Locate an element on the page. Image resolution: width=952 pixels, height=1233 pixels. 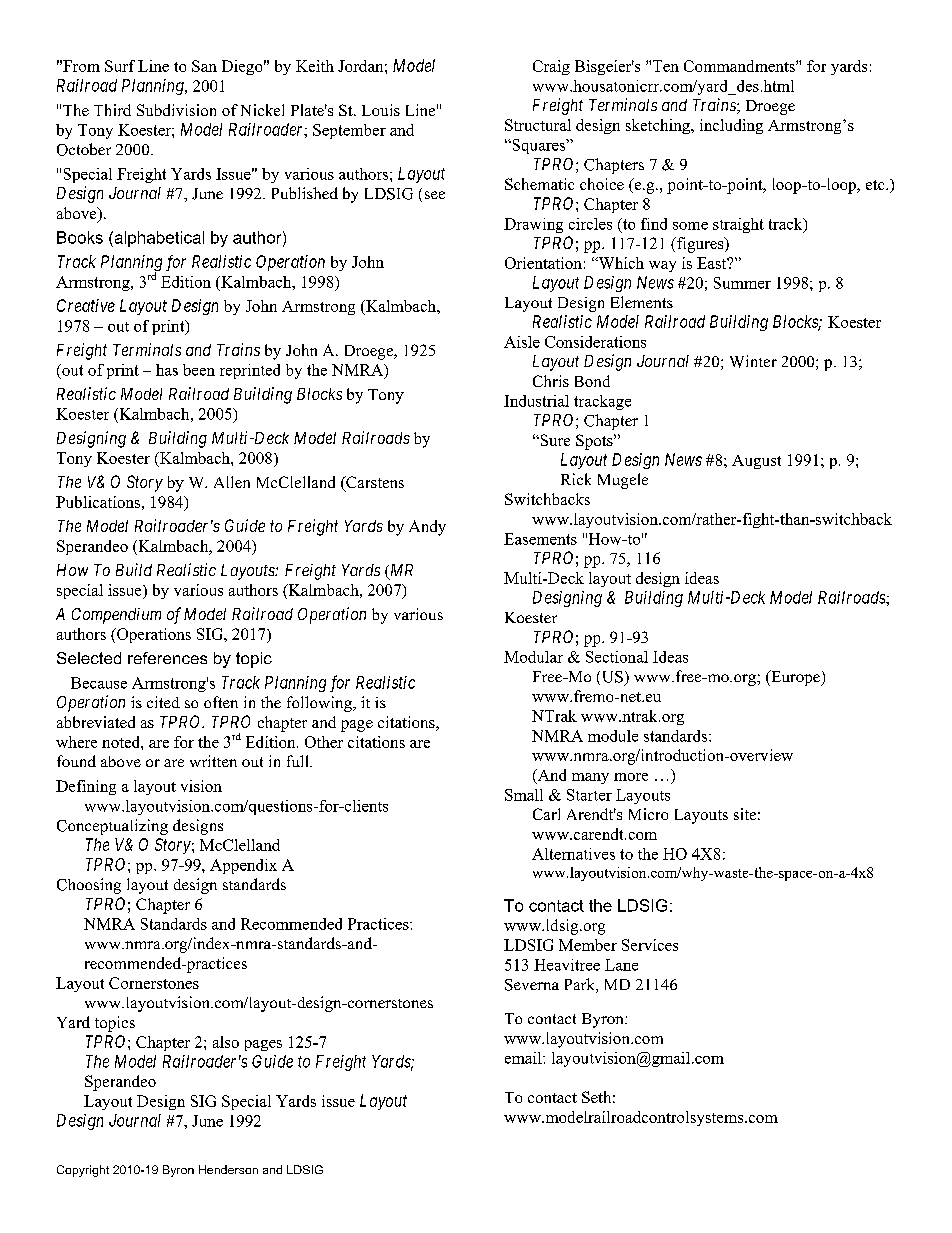
Choosing is located at coordinates (89, 886).
